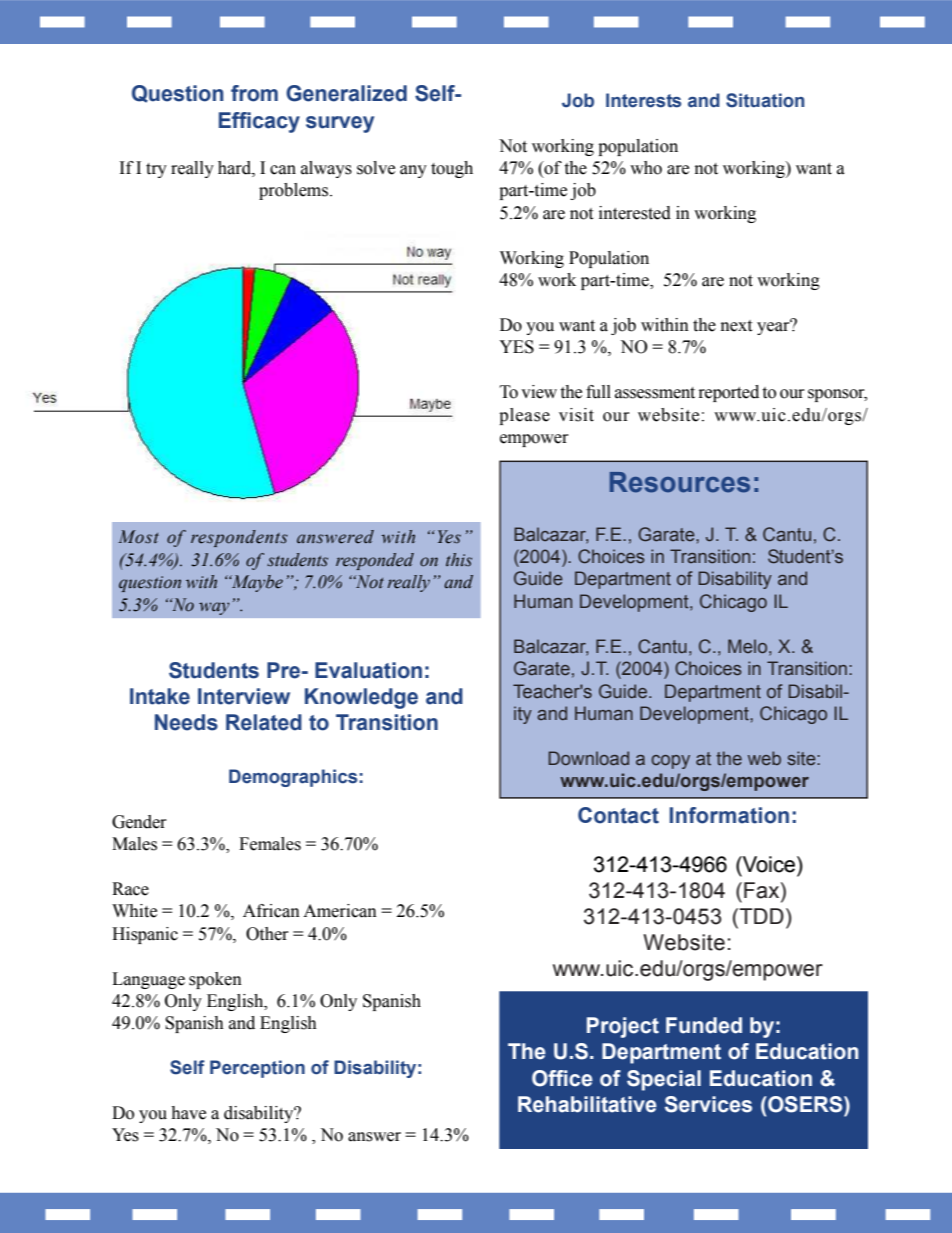  What do you see at coordinates (643, 100) in the screenshot?
I see `Interests` at bounding box center [643, 100].
